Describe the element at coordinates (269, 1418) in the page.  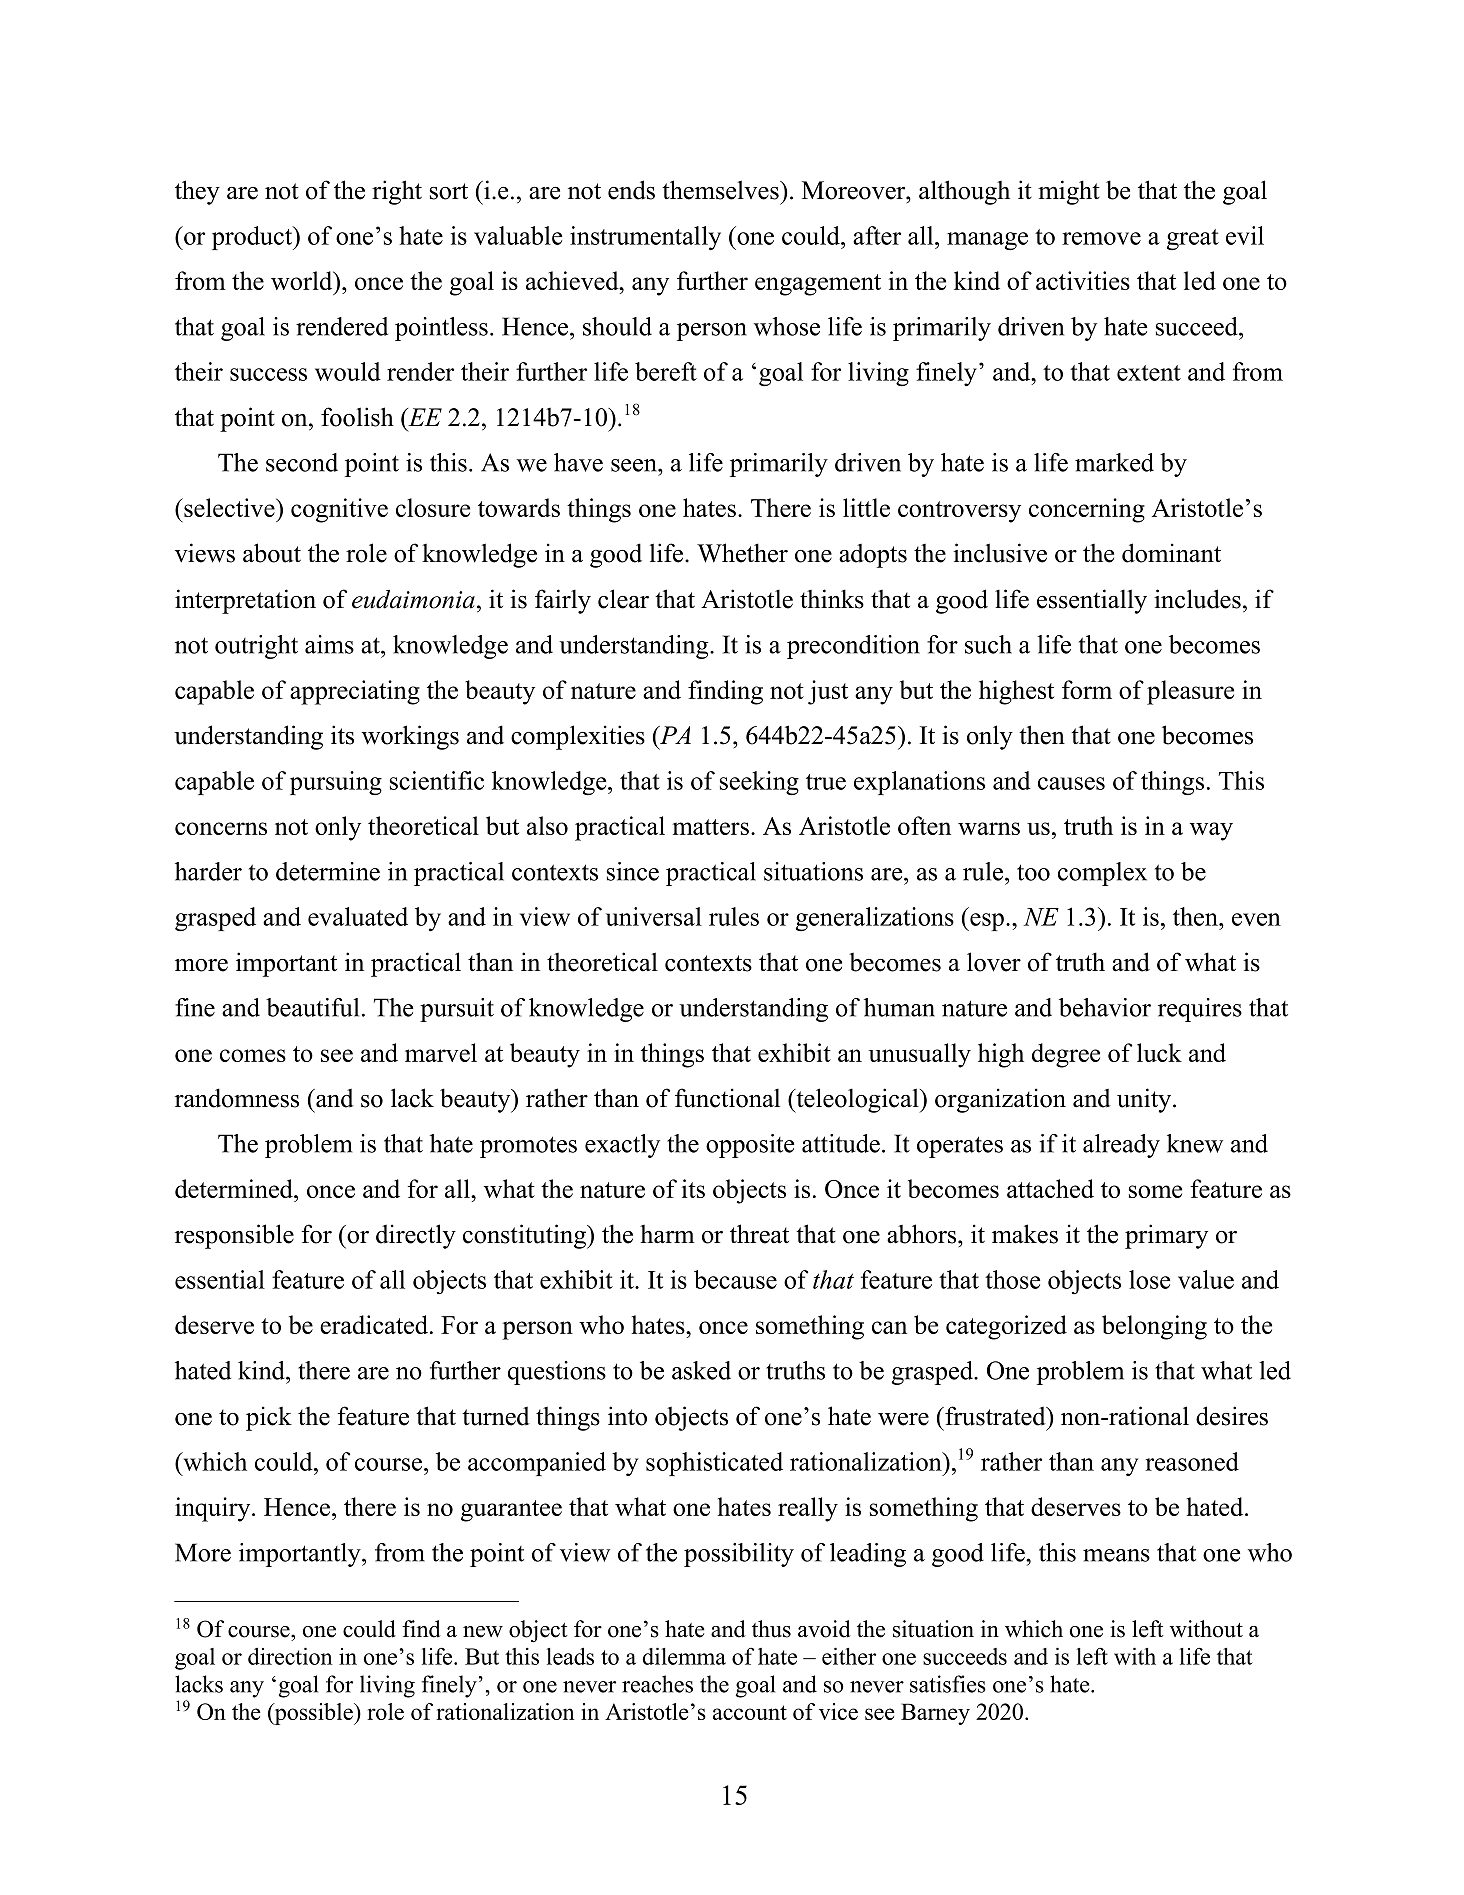
I see `pick` at that location.
